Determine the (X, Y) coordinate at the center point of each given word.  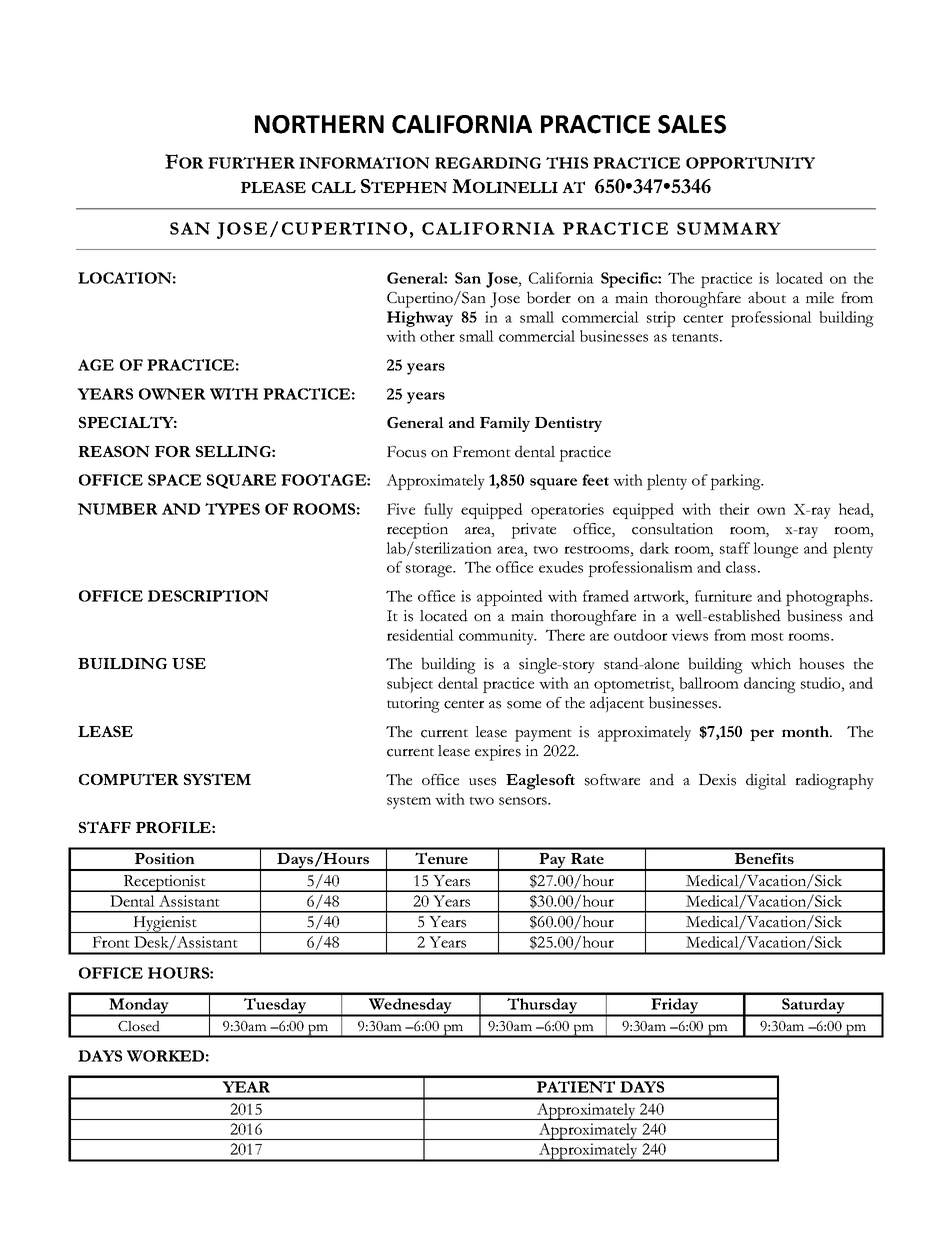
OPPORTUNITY (750, 163)
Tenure (441, 858)
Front (111, 942)
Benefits (764, 858)
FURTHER (251, 163)
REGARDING (488, 163)
